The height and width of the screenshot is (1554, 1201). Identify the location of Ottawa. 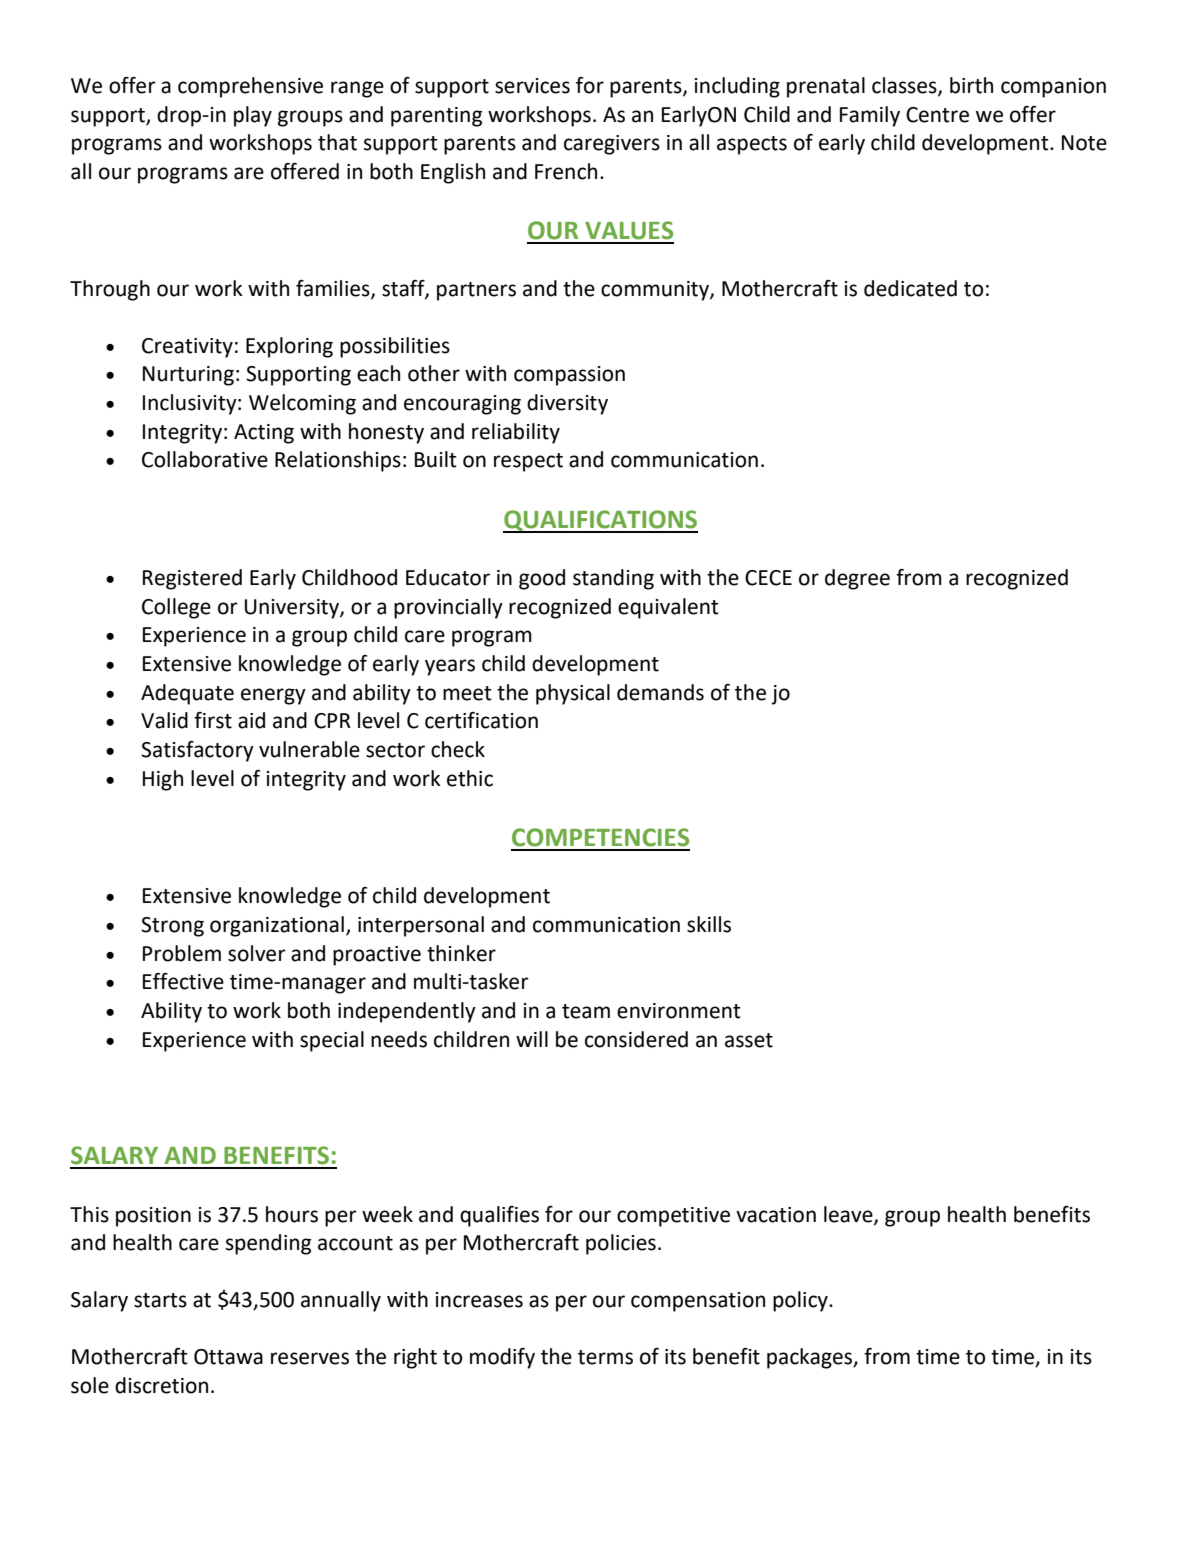
(228, 1357).
